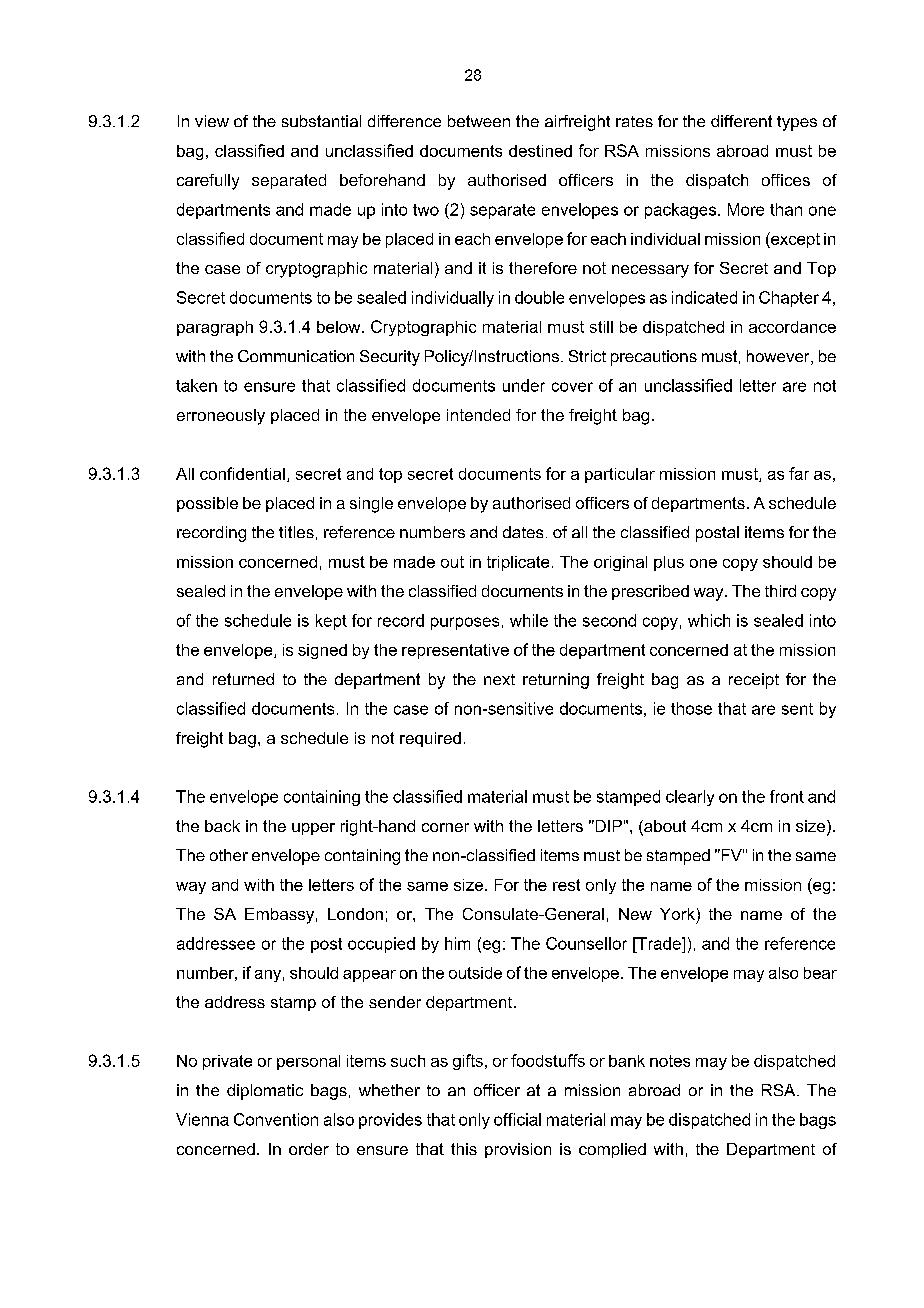 This page has width=924, height=1308. I want to click on far, so click(799, 473).
